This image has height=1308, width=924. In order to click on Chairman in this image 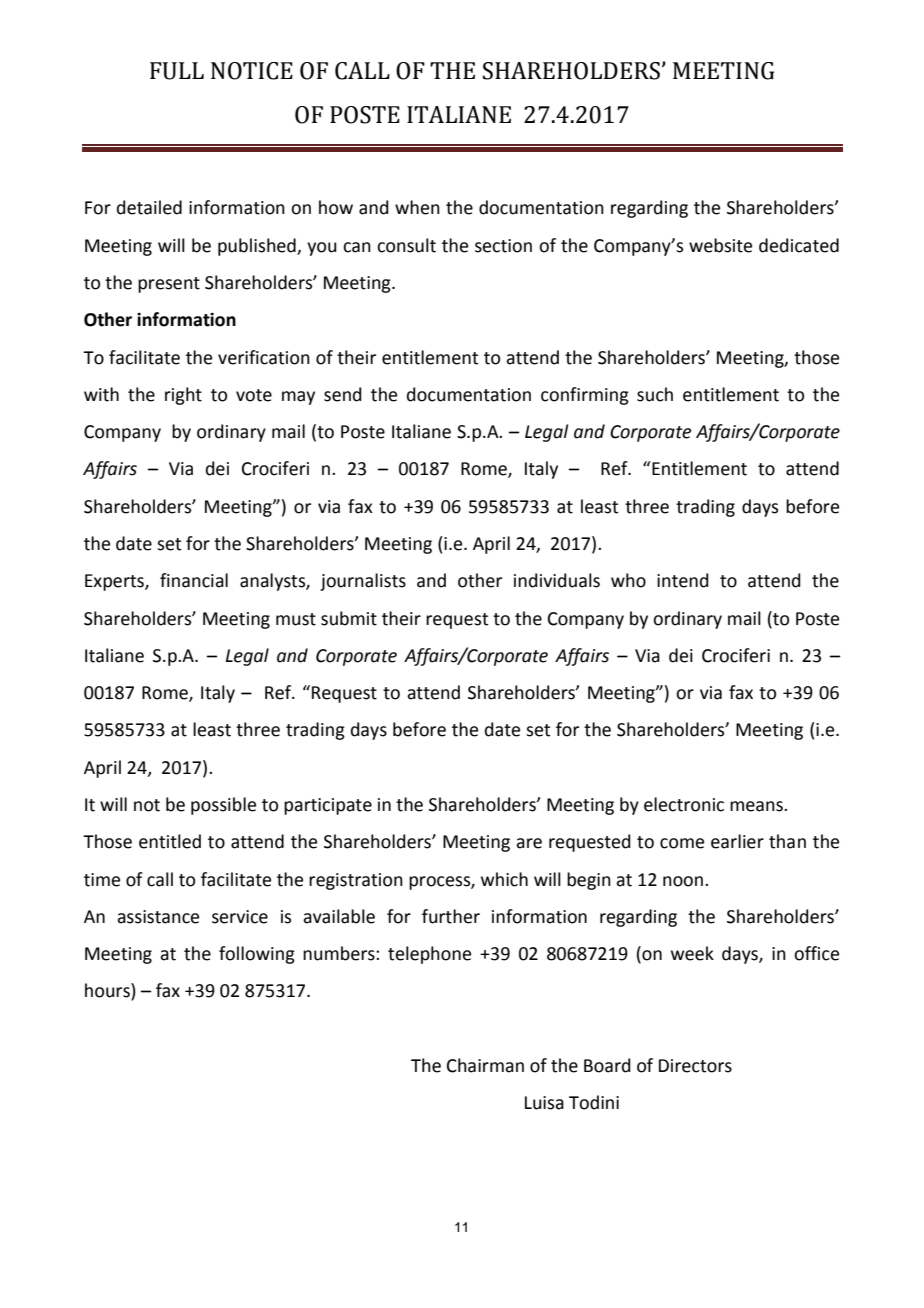, I will do `click(485, 1065)`.
